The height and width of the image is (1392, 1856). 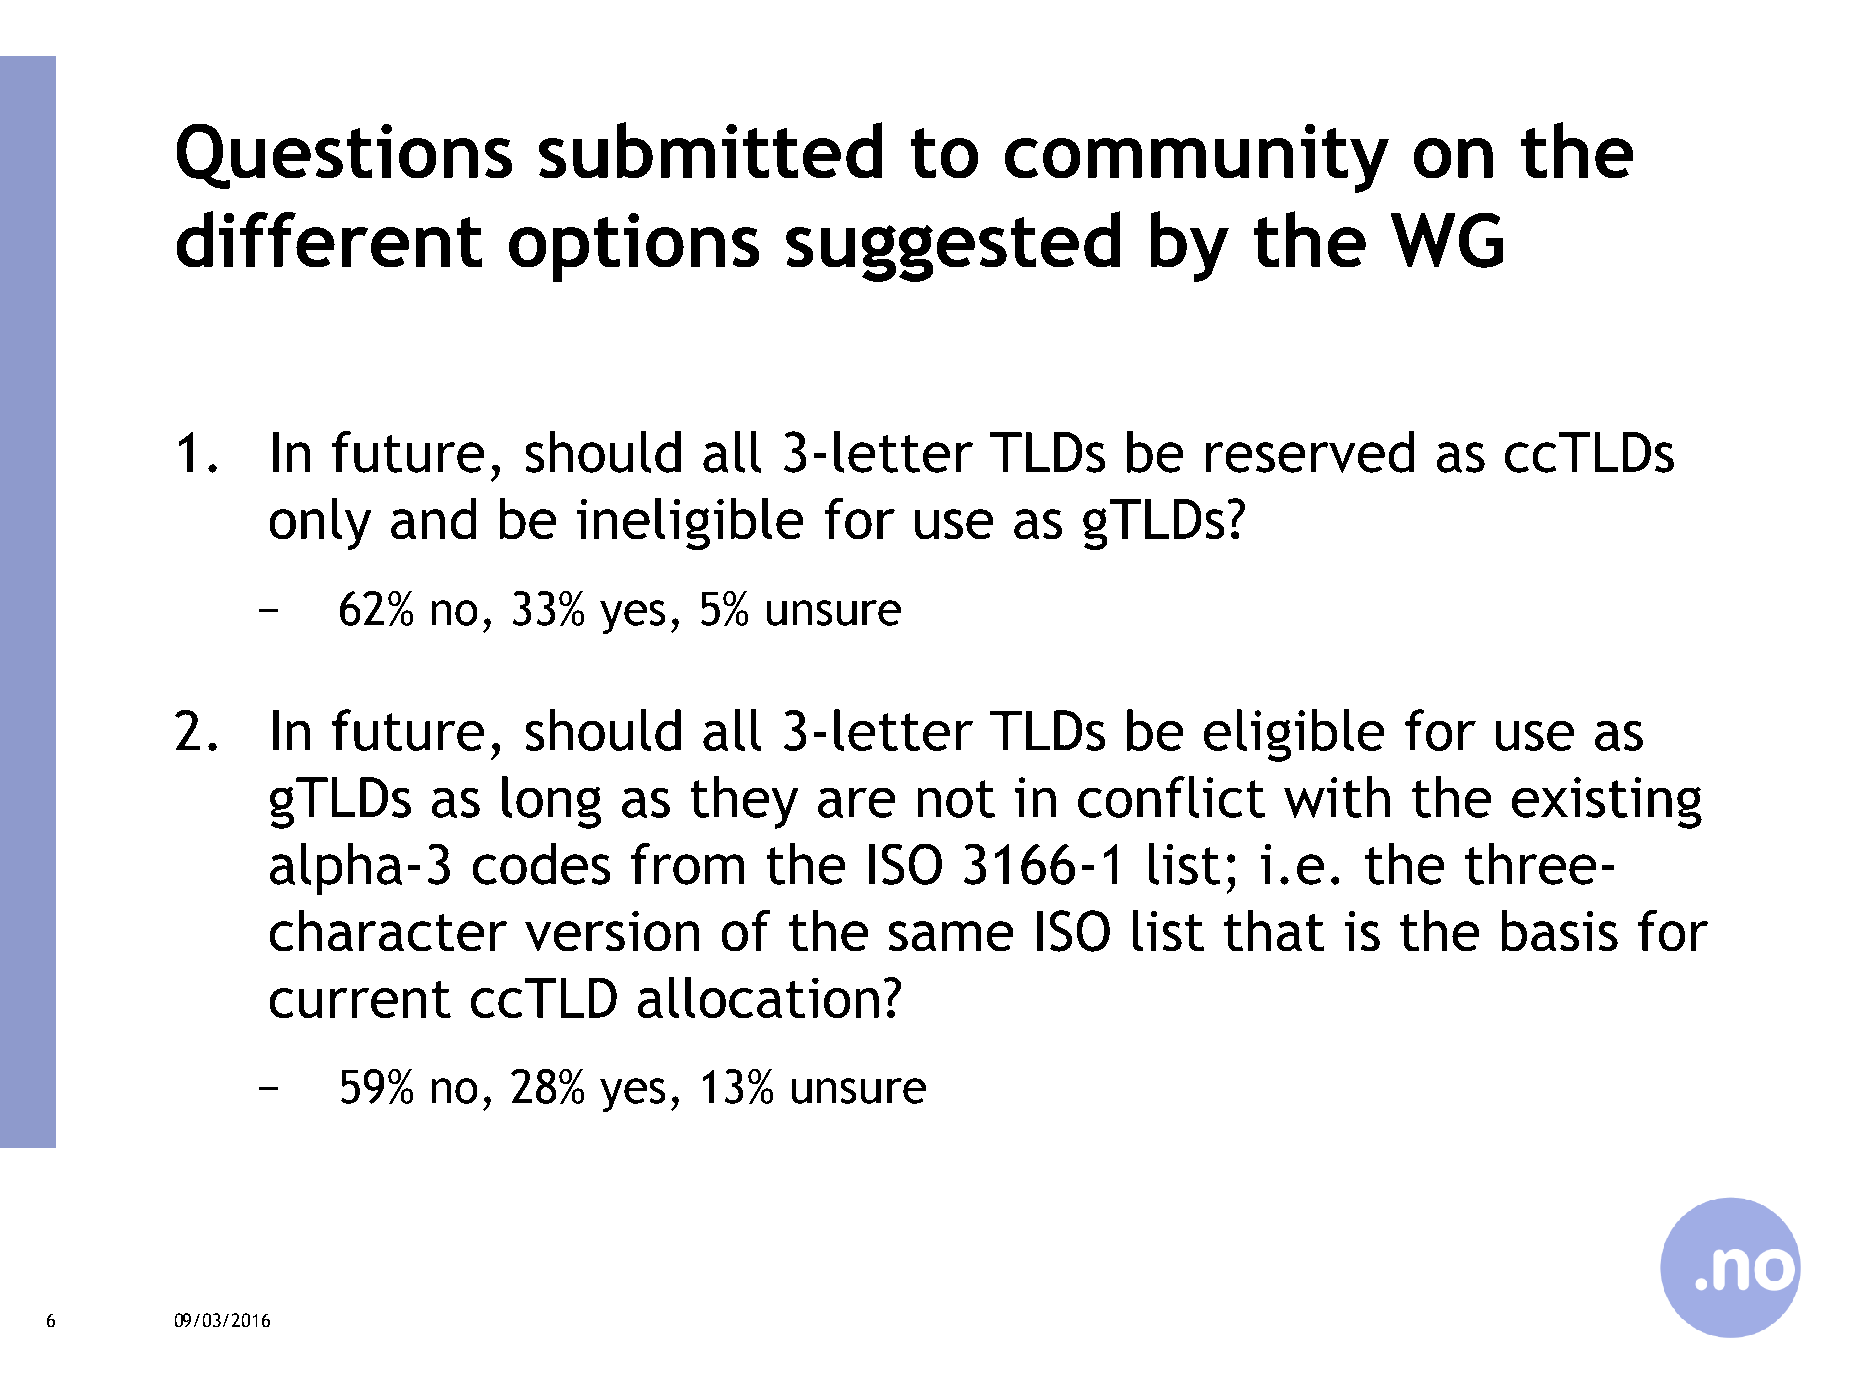 I want to click on options, so click(x=634, y=247).
